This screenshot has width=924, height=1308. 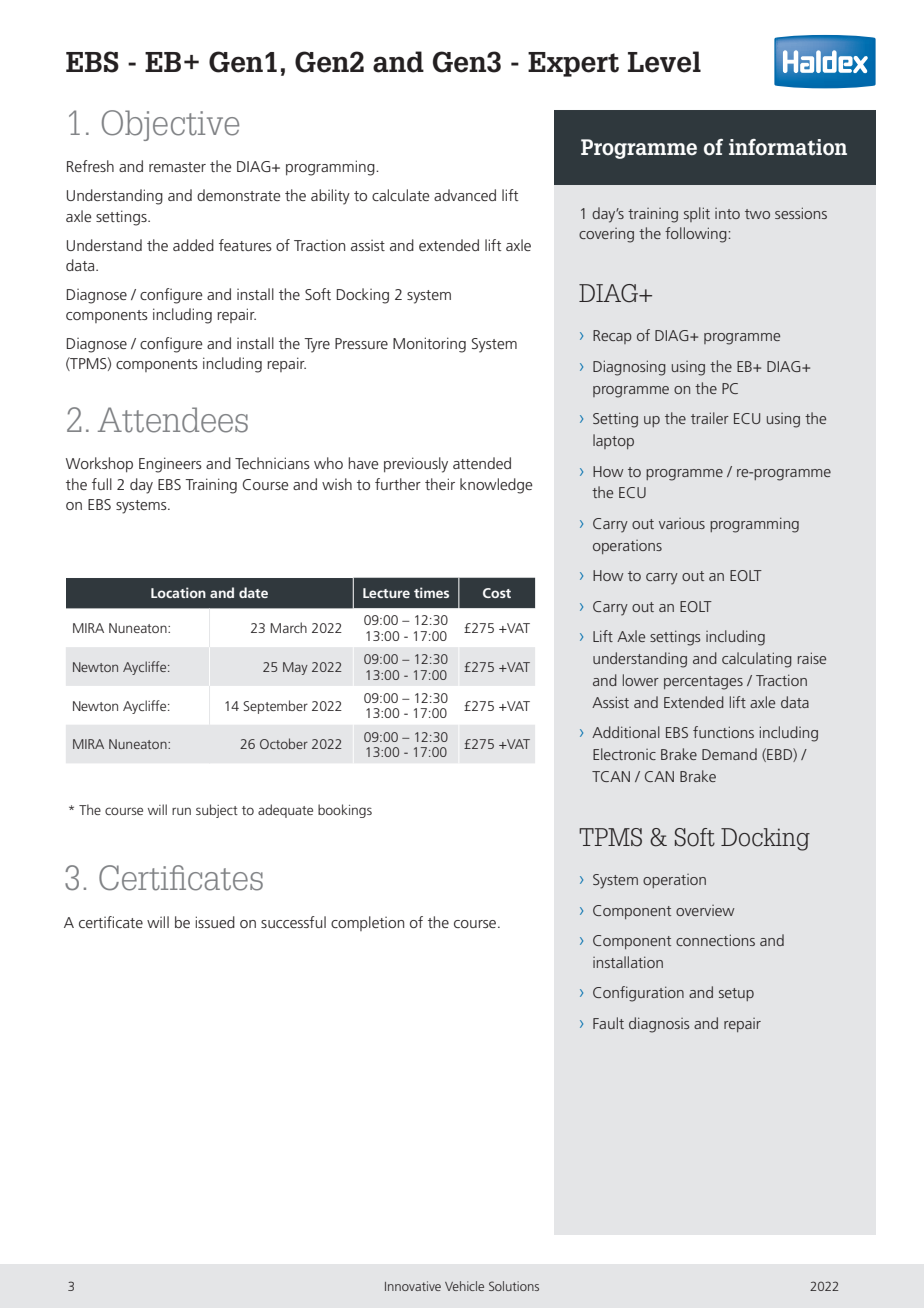 I want to click on Monitoring, so click(x=429, y=345).
